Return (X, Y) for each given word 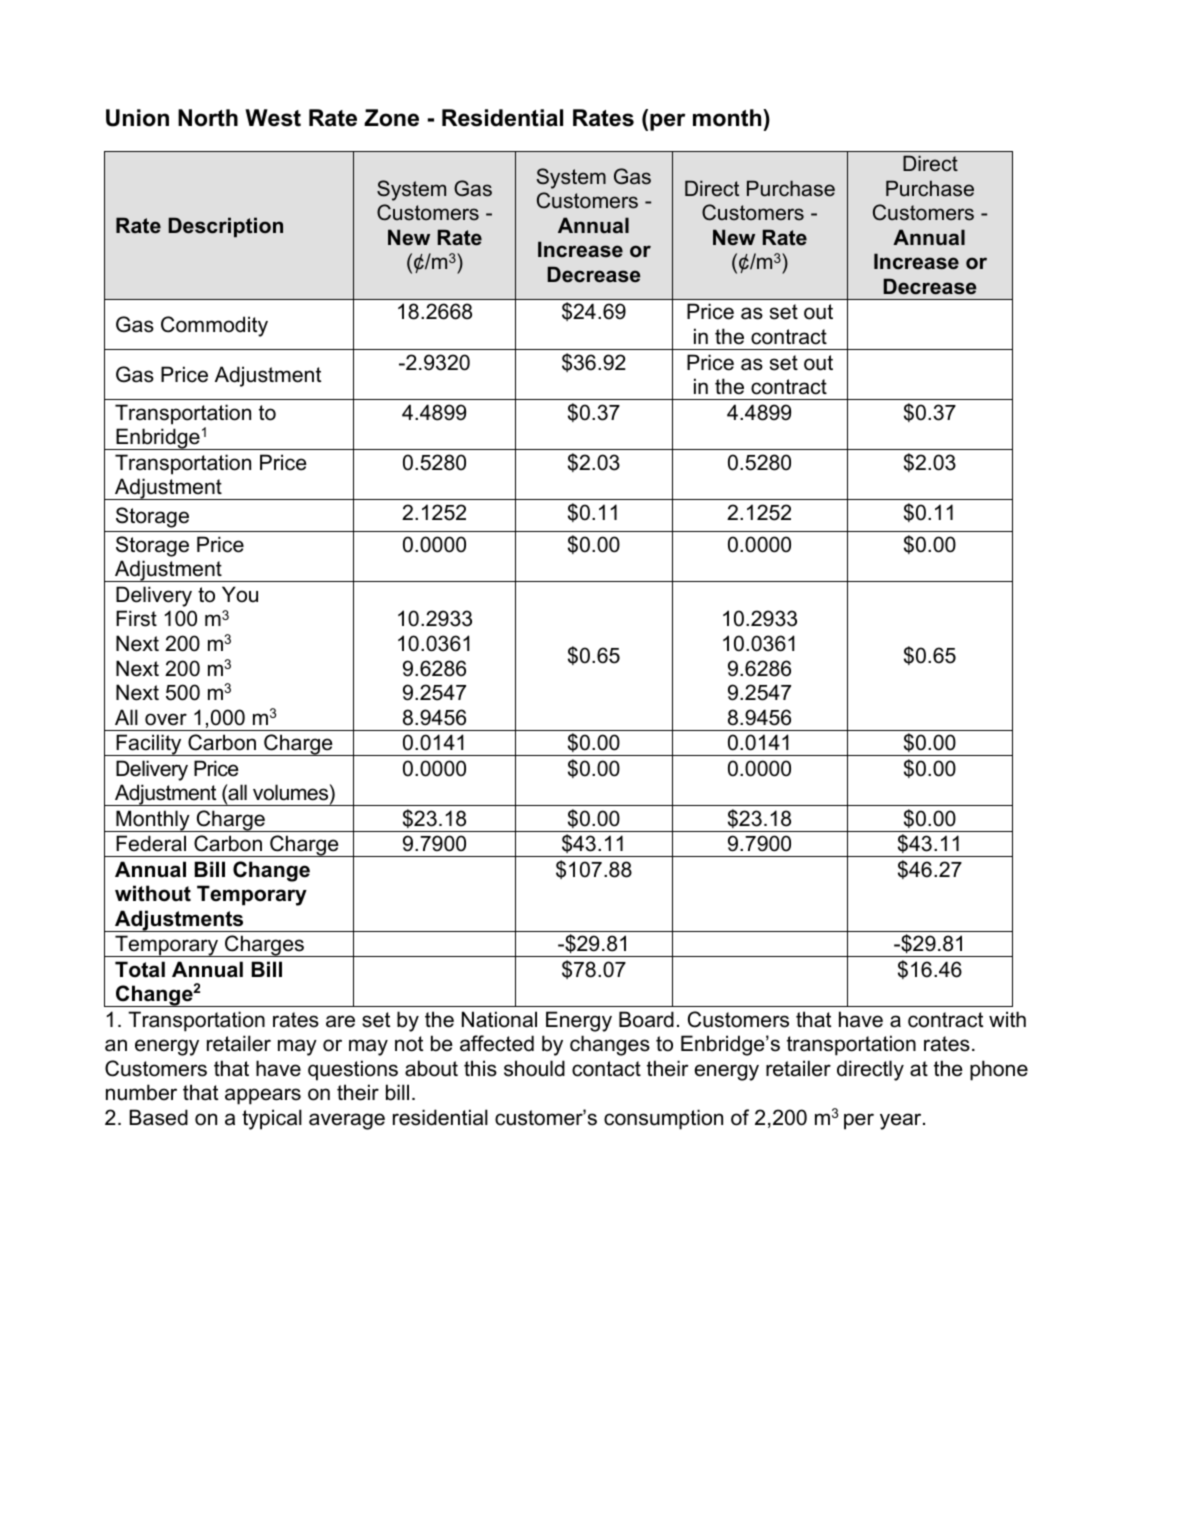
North (208, 118)
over (166, 719)
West (273, 118)
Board (646, 1019)
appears (263, 1096)
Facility (149, 745)
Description (225, 227)
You (240, 594)
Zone (391, 118)
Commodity (214, 326)
